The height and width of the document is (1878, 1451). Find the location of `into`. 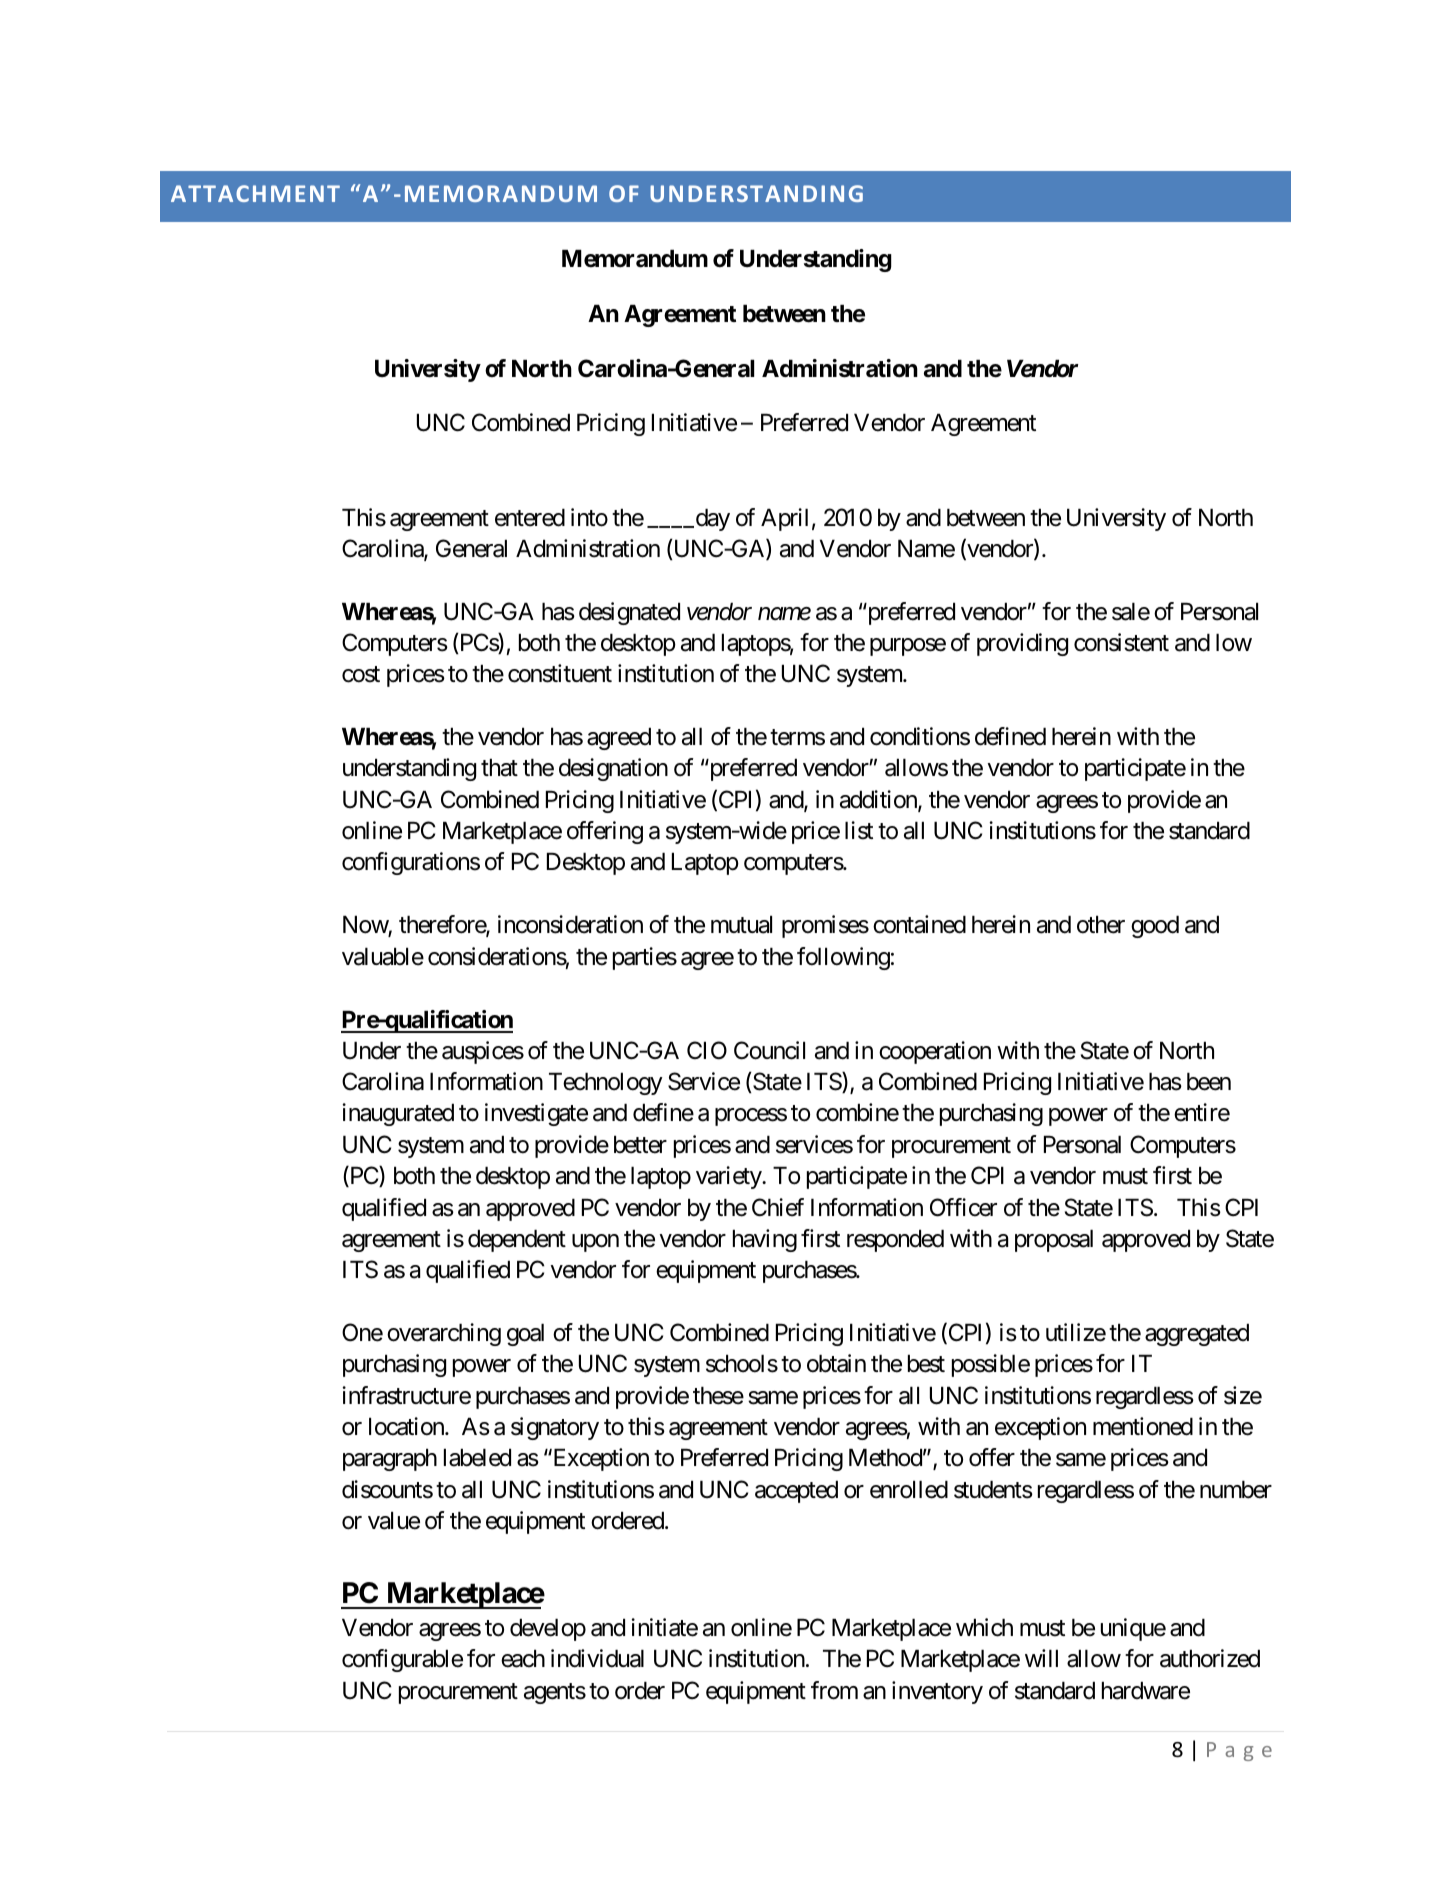

into is located at coordinates (589, 517).
